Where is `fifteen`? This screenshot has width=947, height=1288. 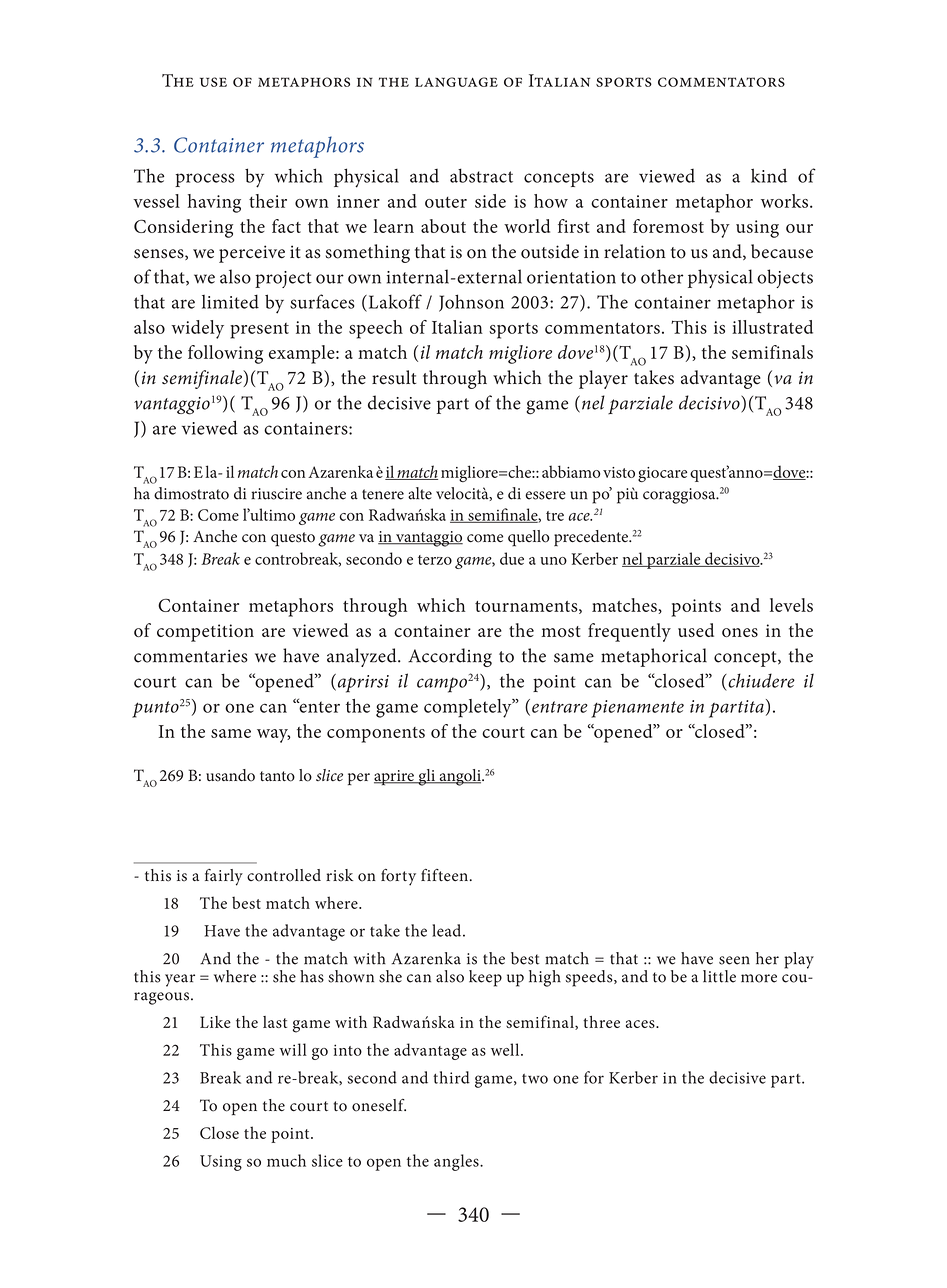 fifteen is located at coordinates (444, 875).
